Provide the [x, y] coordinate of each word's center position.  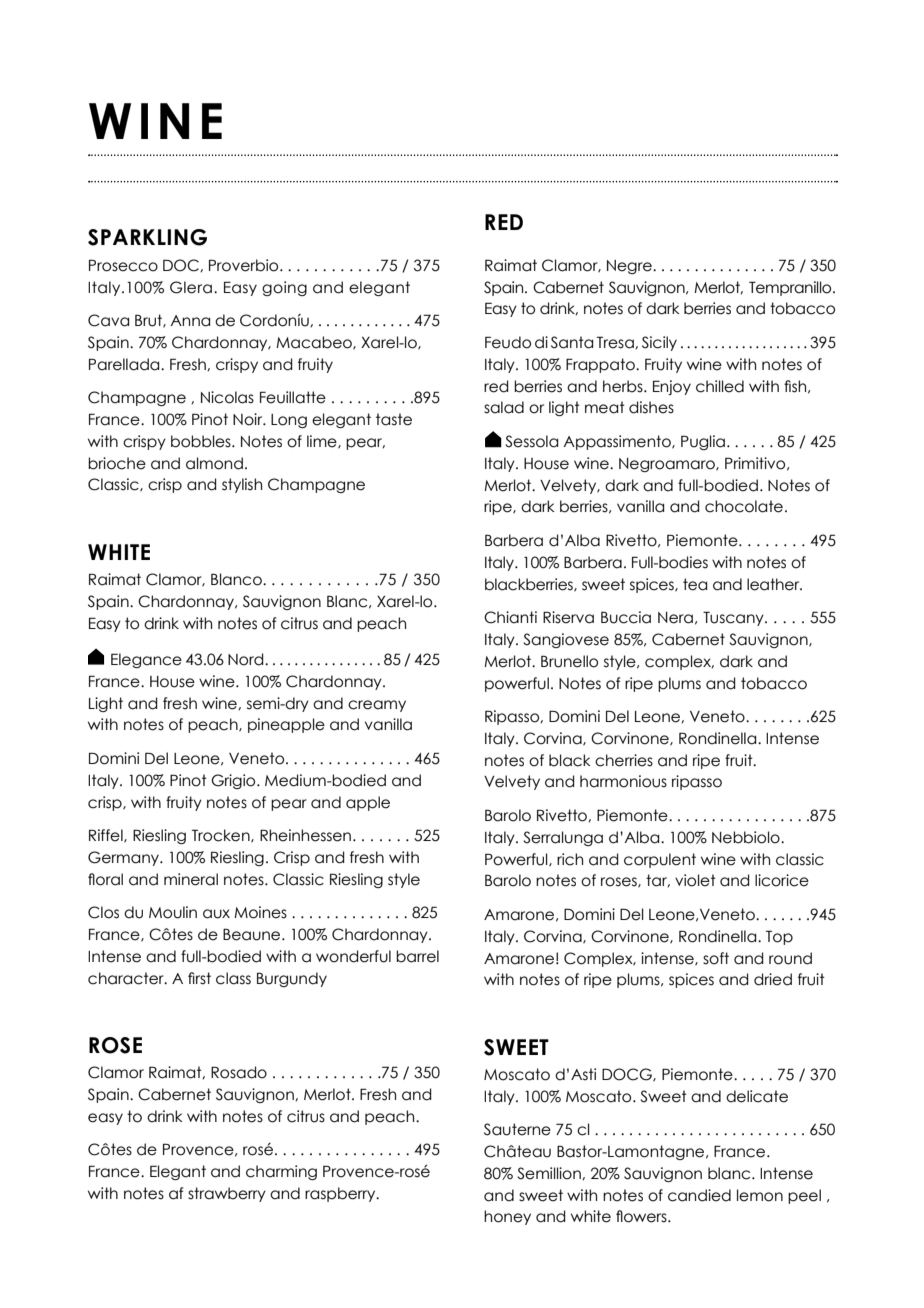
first [199, 978]
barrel [417, 956]
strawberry [227, 1194]
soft [716, 958]
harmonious [623, 781]
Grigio [234, 781]
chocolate [744, 506]
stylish [242, 485]
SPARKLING [147, 237]
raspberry [341, 1194]
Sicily [659, 343]
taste [394, 419]
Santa [572, 342]
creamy [377, 706]
